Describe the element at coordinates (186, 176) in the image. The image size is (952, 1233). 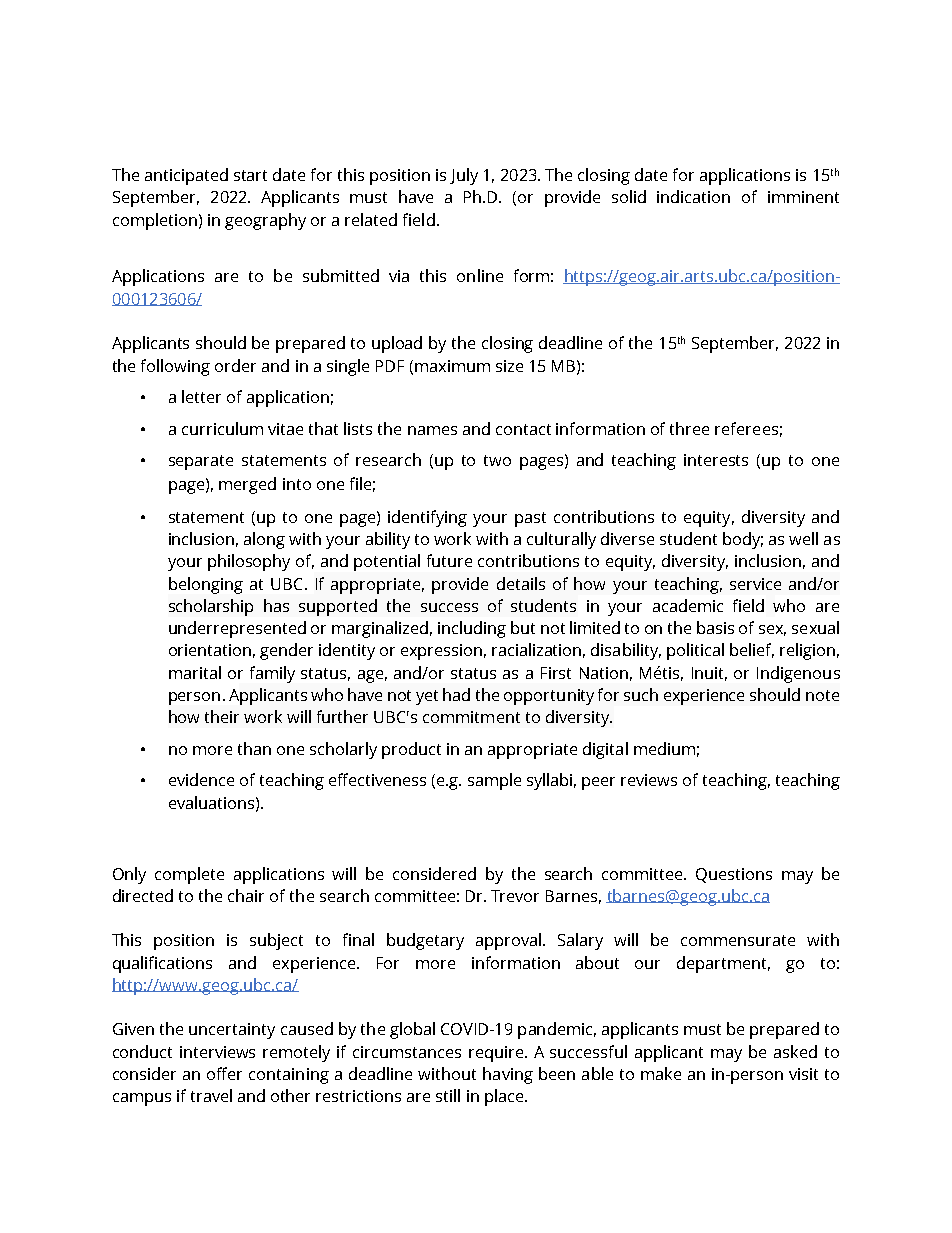
I see `anticipated` at that location.
